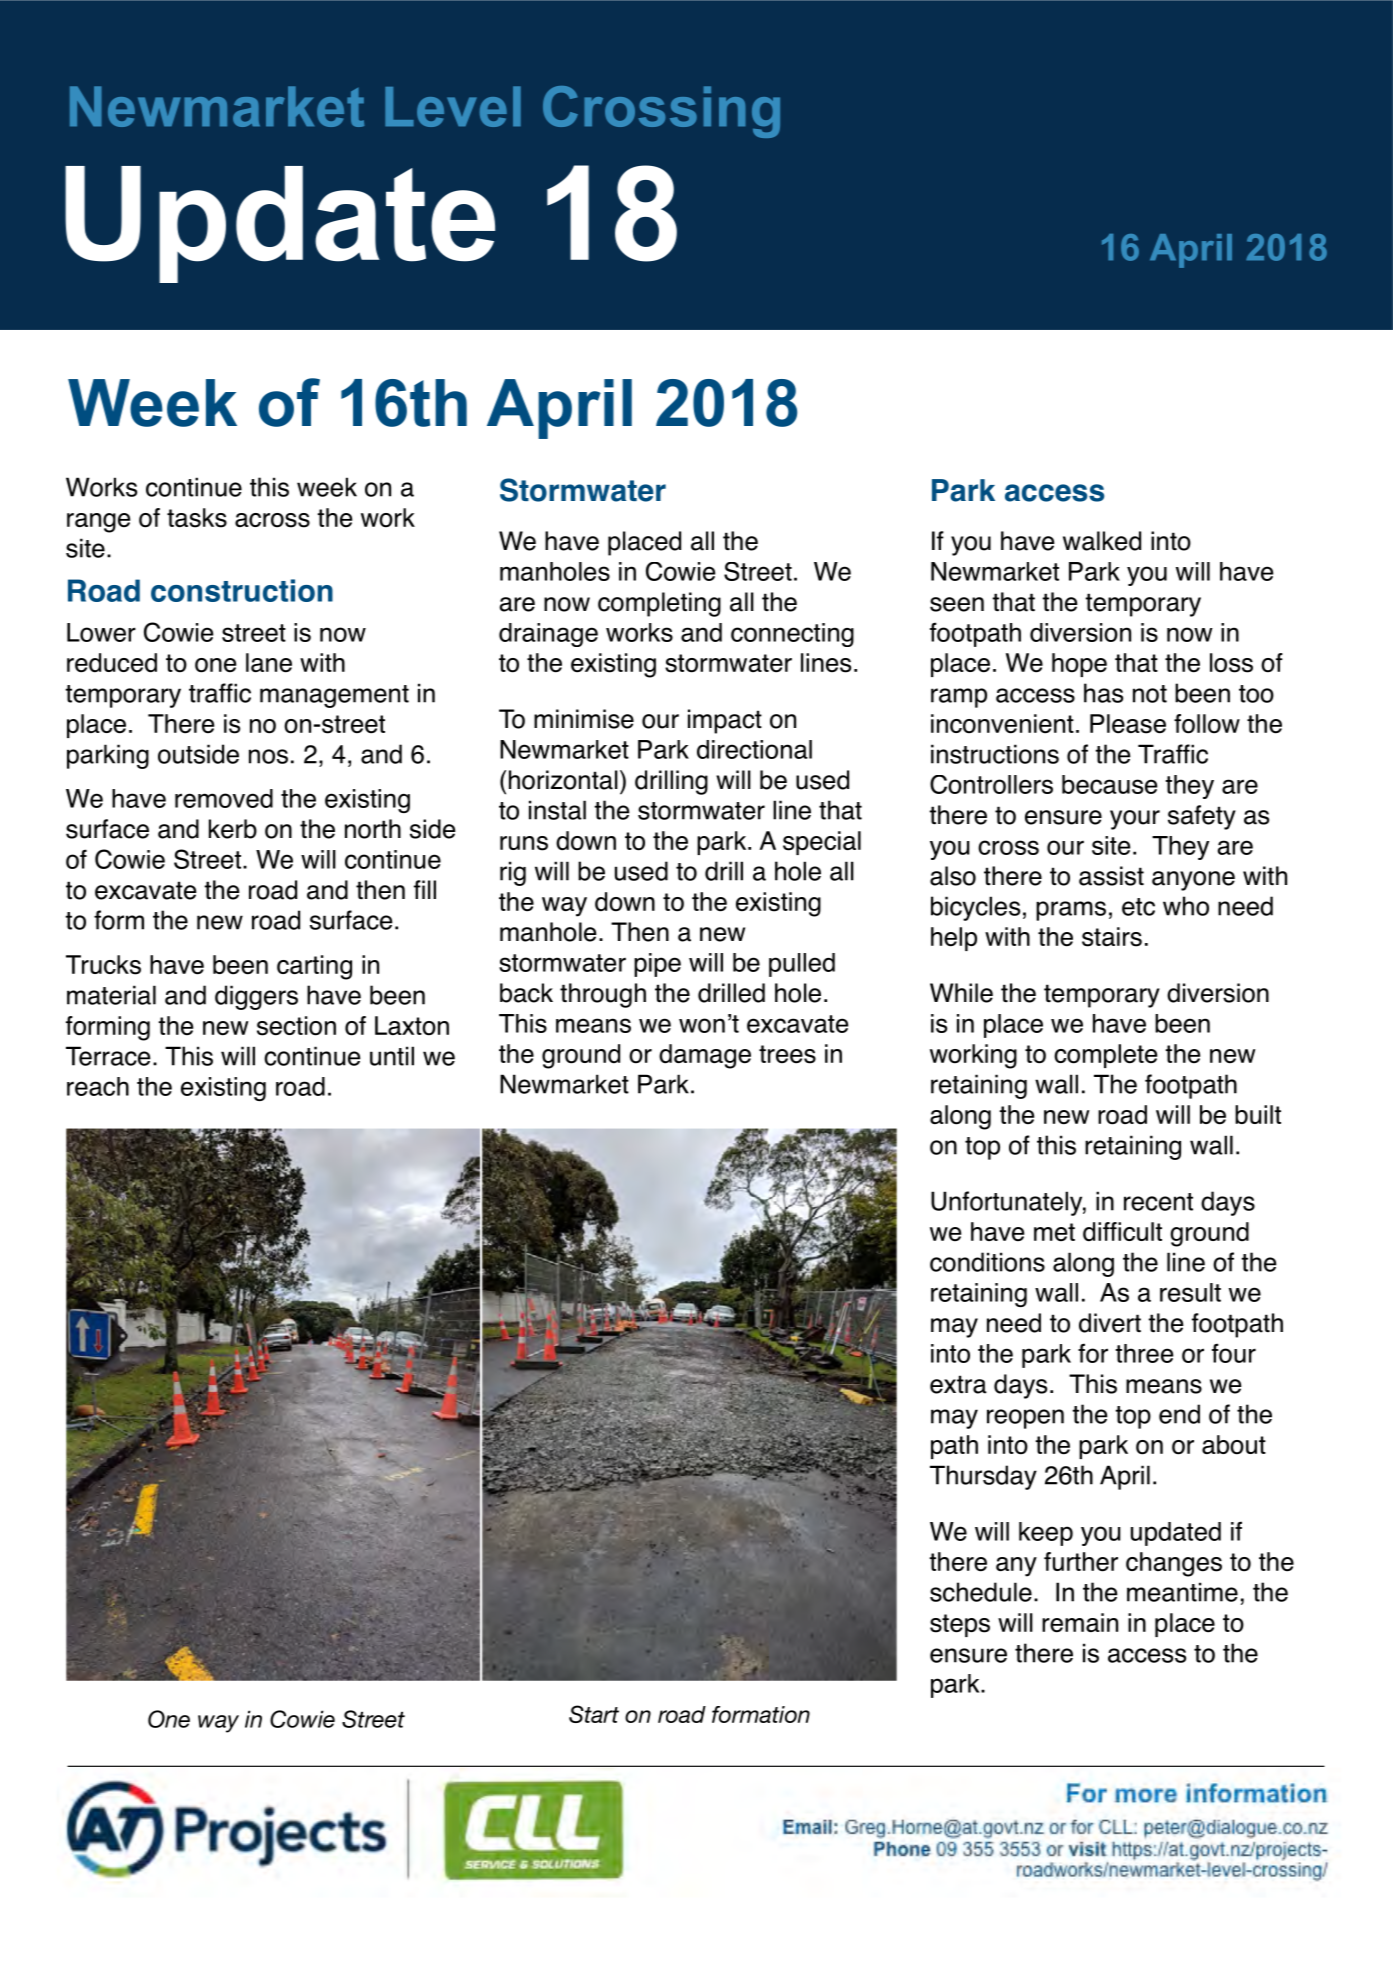 The image size is (1393, 1971). I want to click on three, so click(1144, 1353).
